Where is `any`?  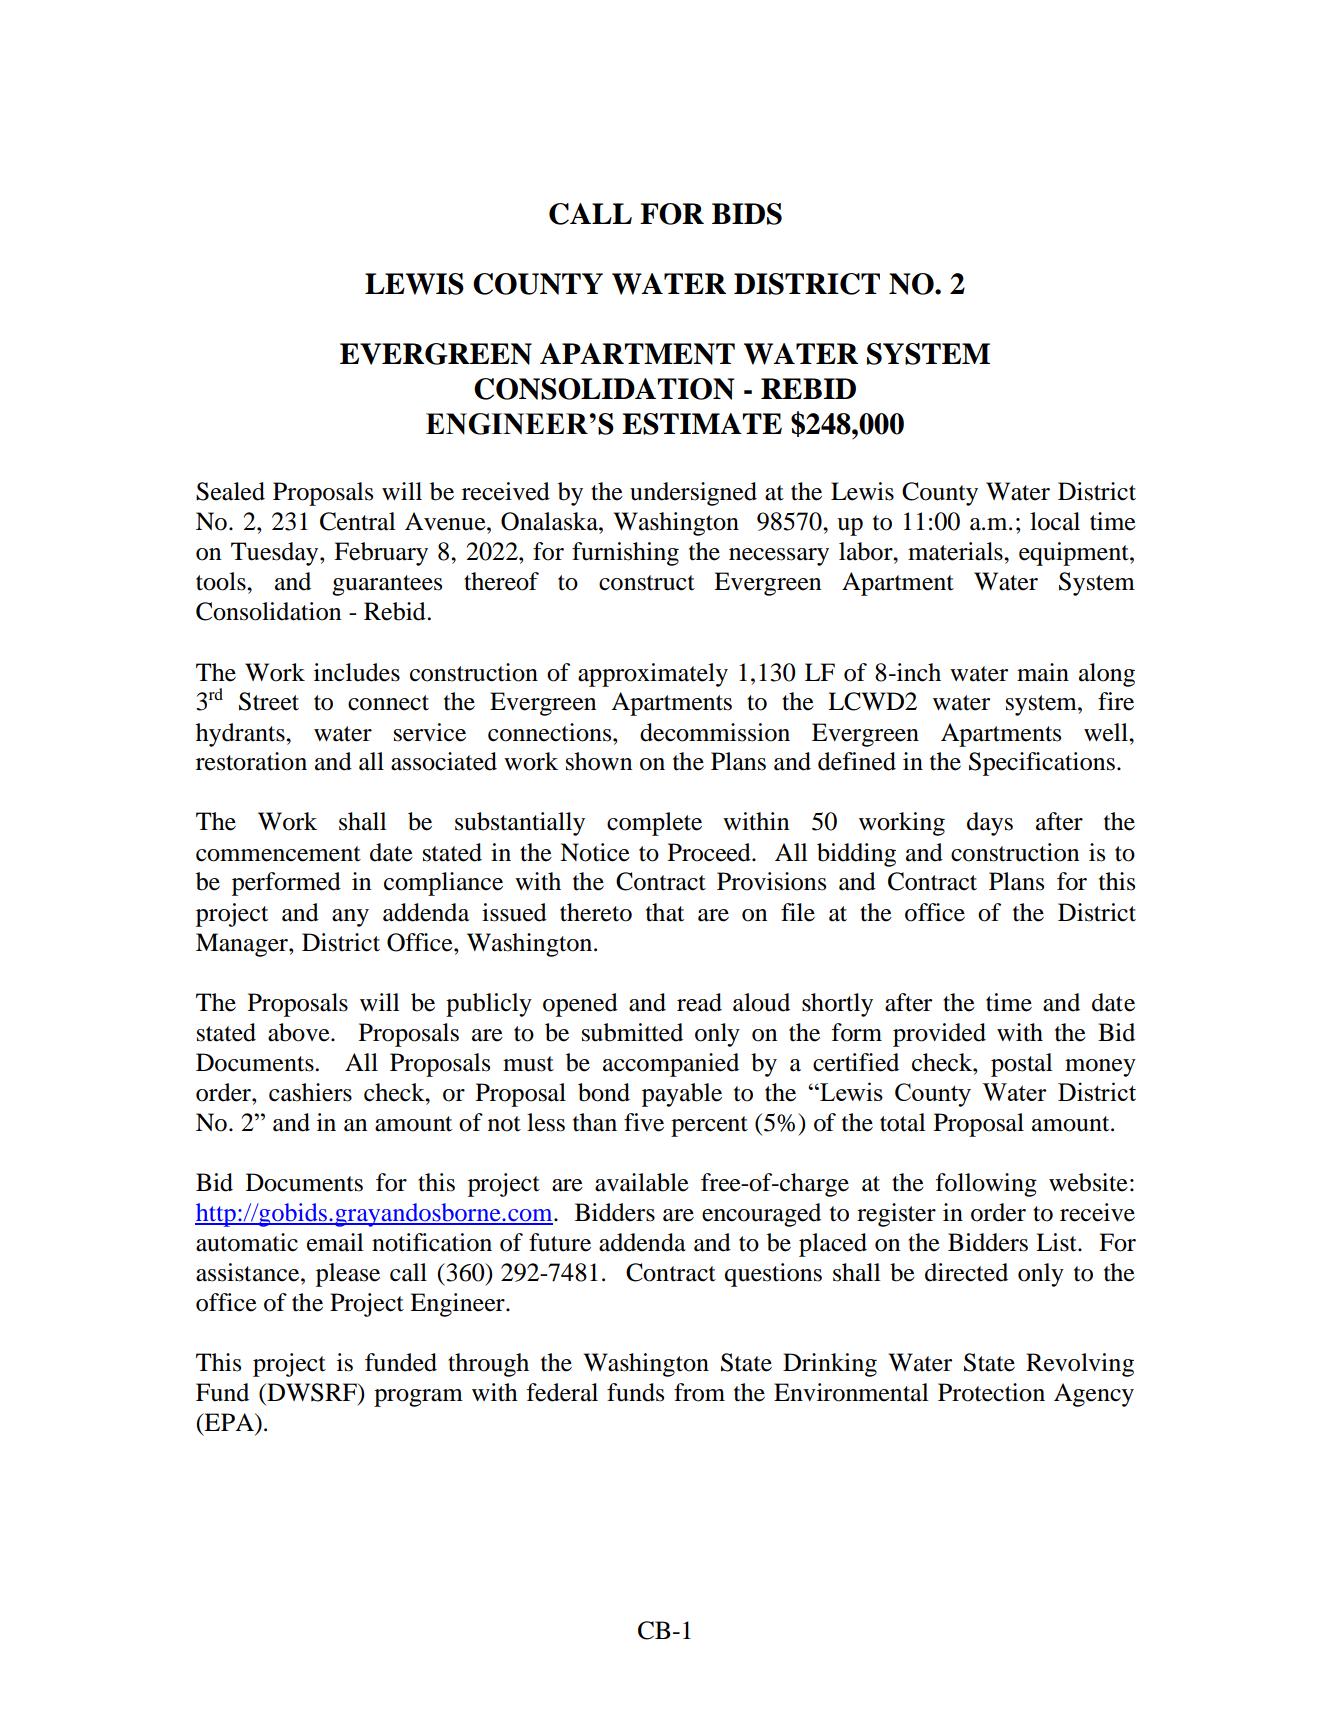
any is located at coordinates (350, 918).
